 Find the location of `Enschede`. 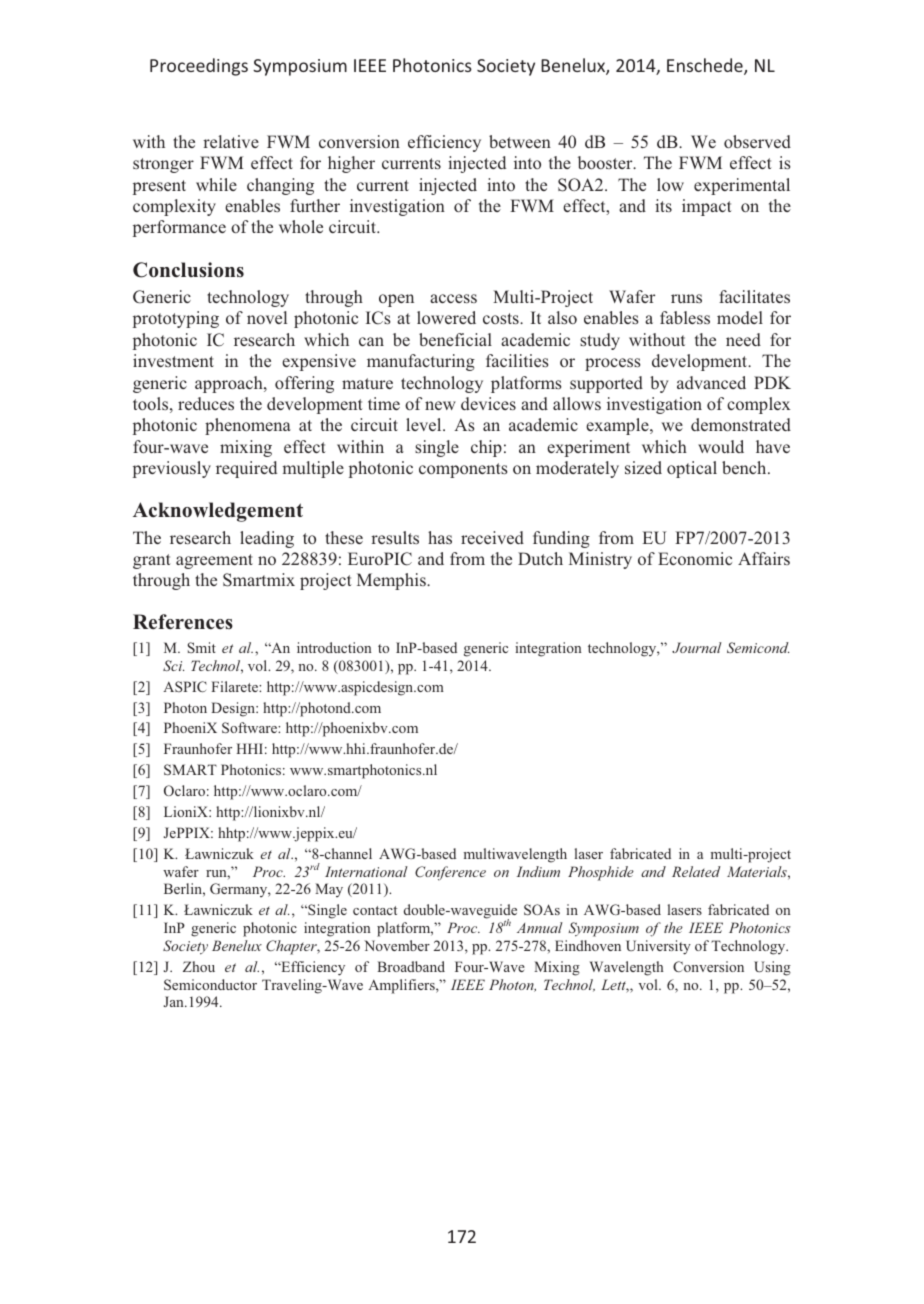

Enschede is located at coordinates (706, 66).
